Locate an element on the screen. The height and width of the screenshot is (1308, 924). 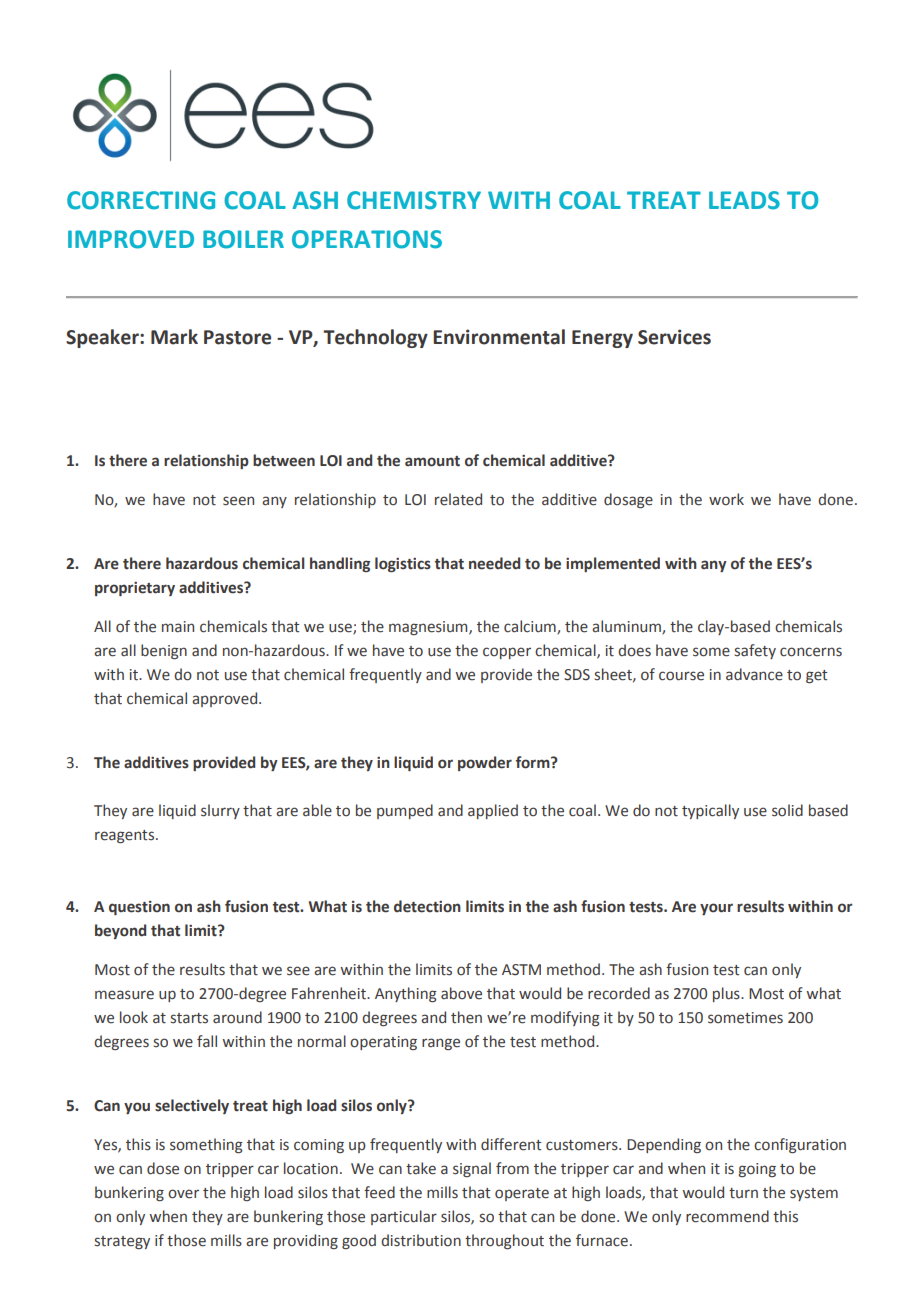
LEADS is located at coordinates (744, 200).
